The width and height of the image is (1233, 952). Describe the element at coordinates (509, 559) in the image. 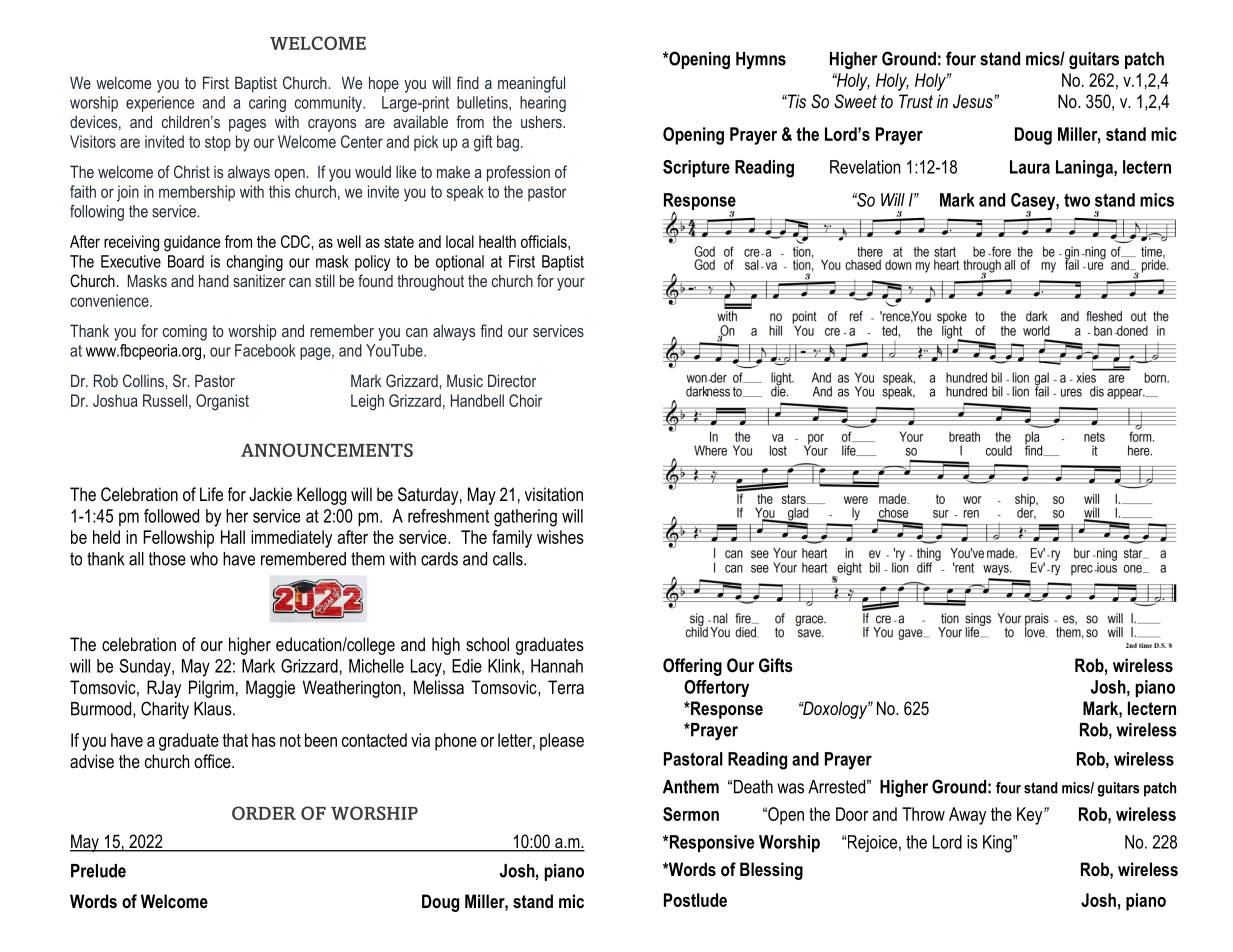

I see `calls` at that location.
